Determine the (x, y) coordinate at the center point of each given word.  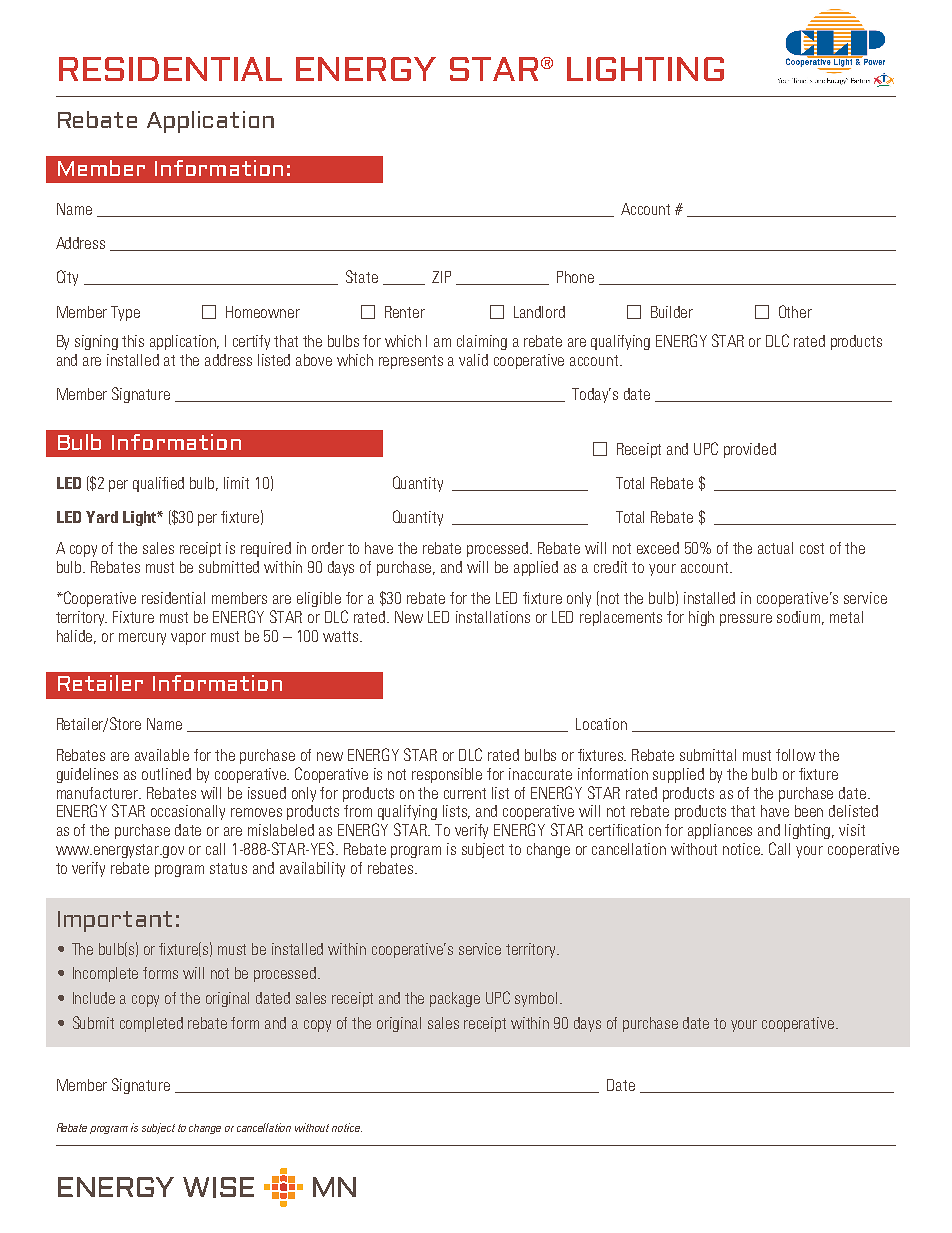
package (455, 999)
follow (795, 755)
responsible (447, 775)
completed (151, 1024)
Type (125, 313)
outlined (166, 774)
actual (775, 548)
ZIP (441, 277)
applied (536, 568)
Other (795, 311)
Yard (102, 517)
